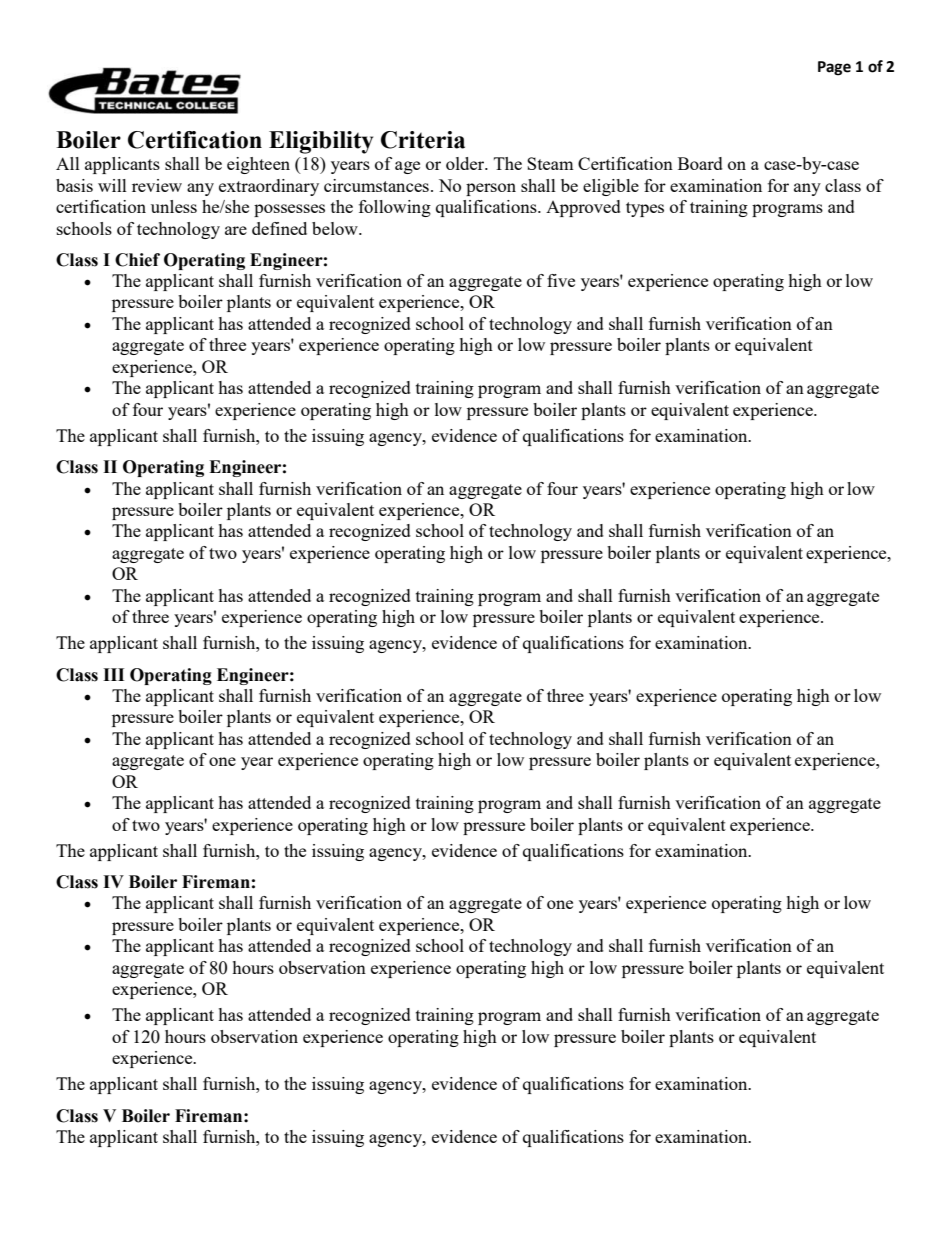 The width and height of the page is (952, 1233). Describe the element at coordinates (236, 230) in the page. I see `are` at that location.
